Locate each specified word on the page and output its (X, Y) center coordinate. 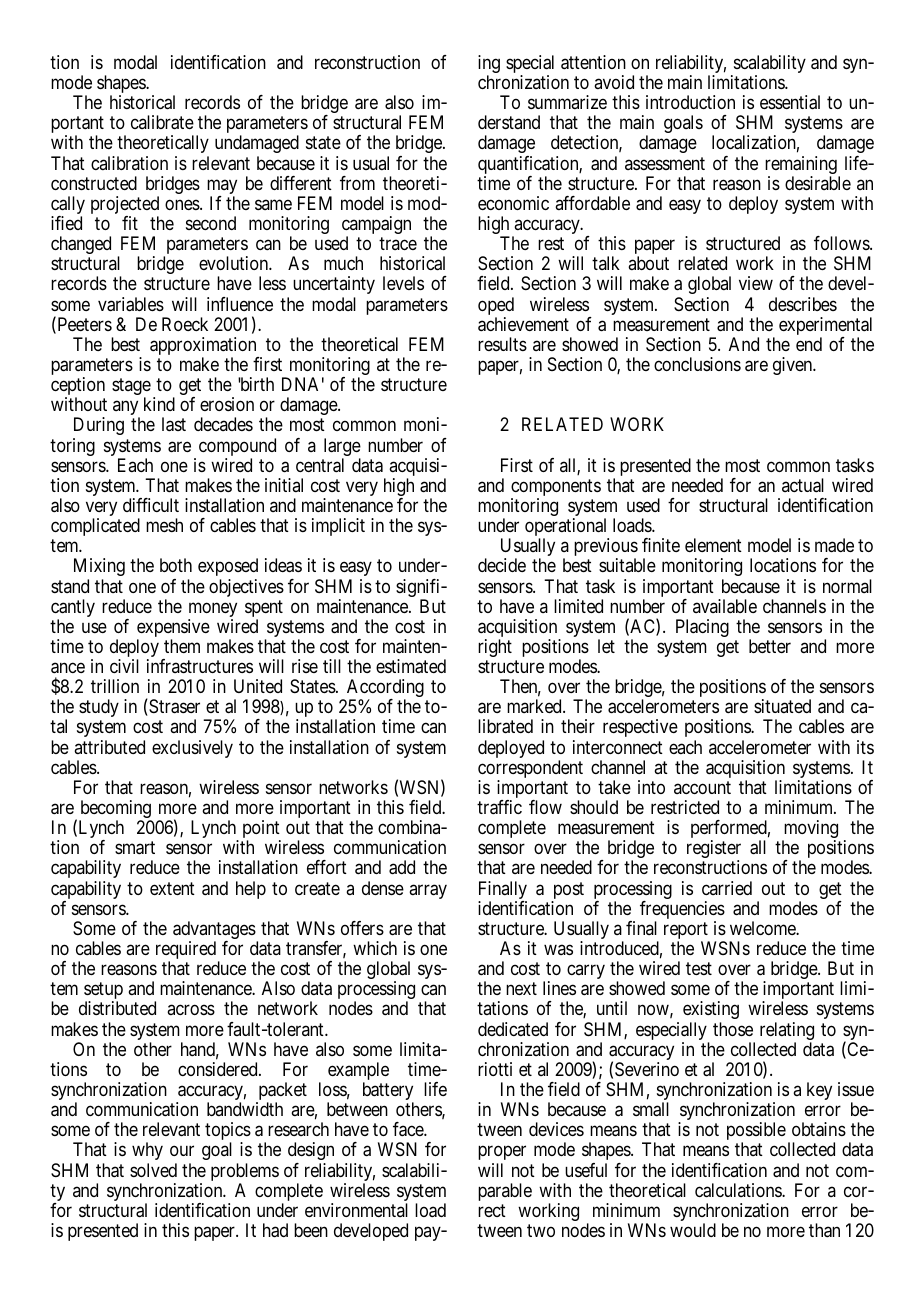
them (182, 646)
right (495, 648)
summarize (567, 102)
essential (790, 102)
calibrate (162, 122)
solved (153, 1170)
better (770, 646)
